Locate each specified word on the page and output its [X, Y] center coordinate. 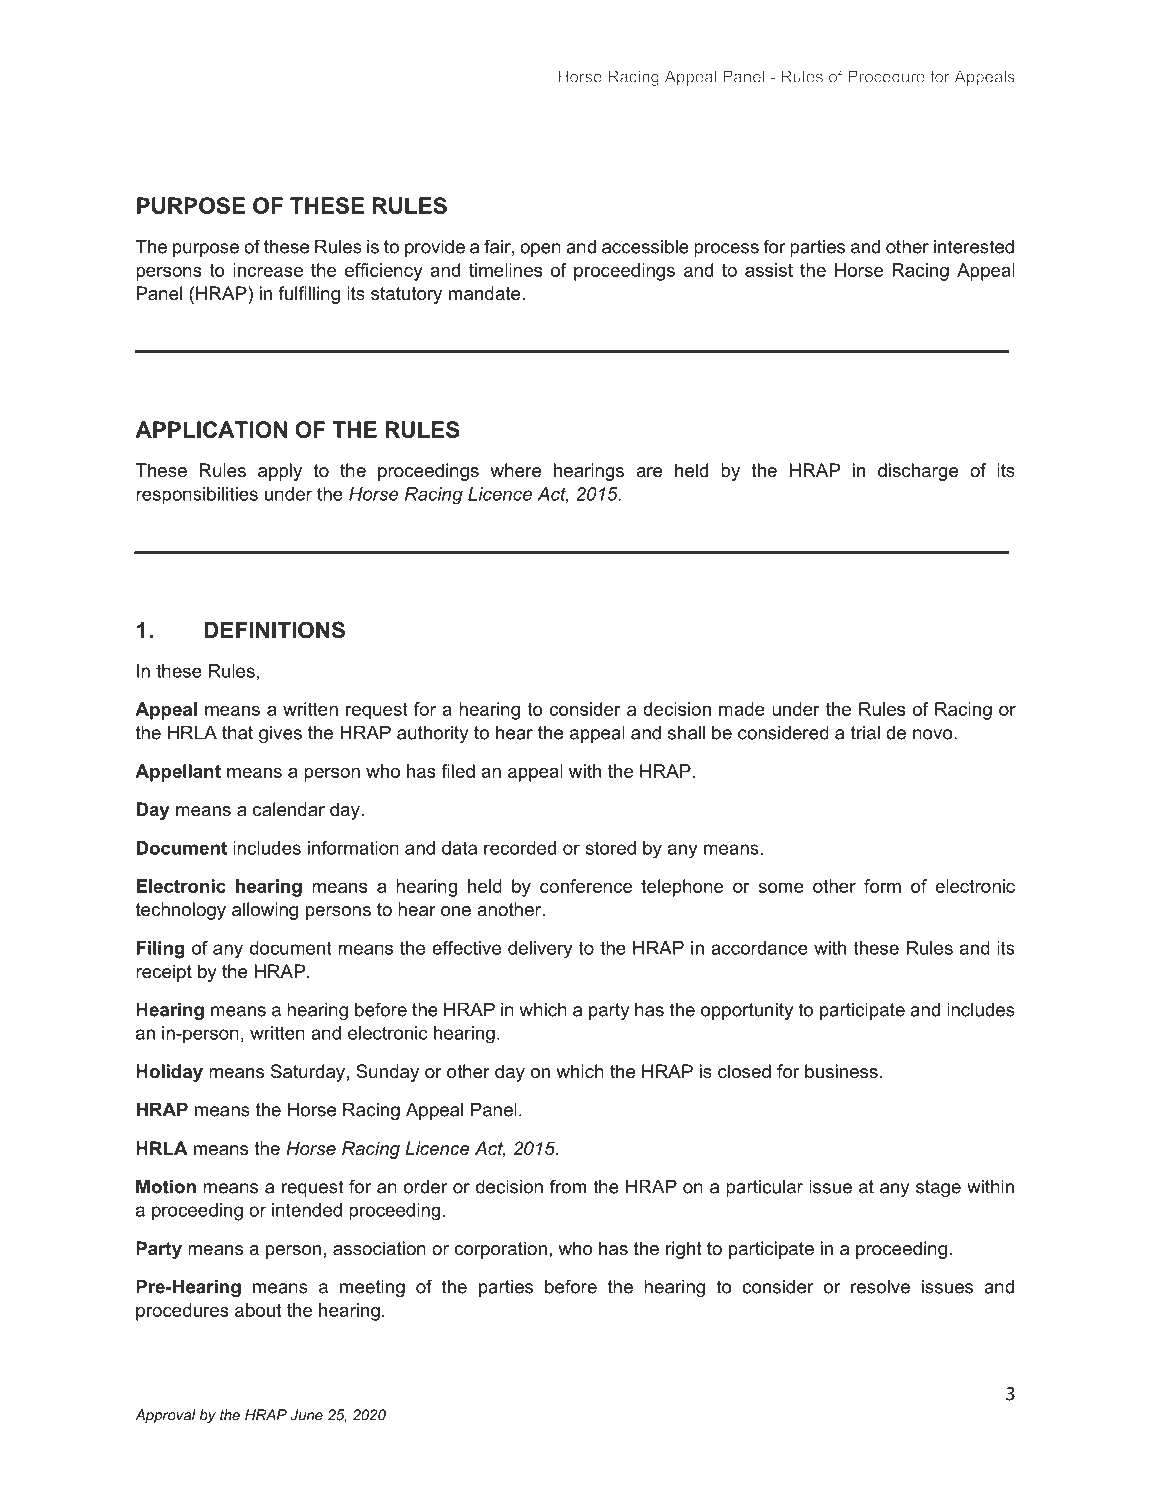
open [540, 250]
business [841, 1071]
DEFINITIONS [274, 630]
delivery [540, 950]
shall [686, 733]
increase [268, 270]
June [307, 1415]
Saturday [308, 1073]
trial [865, 733]
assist [769, 270]
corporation [500, 1250]
